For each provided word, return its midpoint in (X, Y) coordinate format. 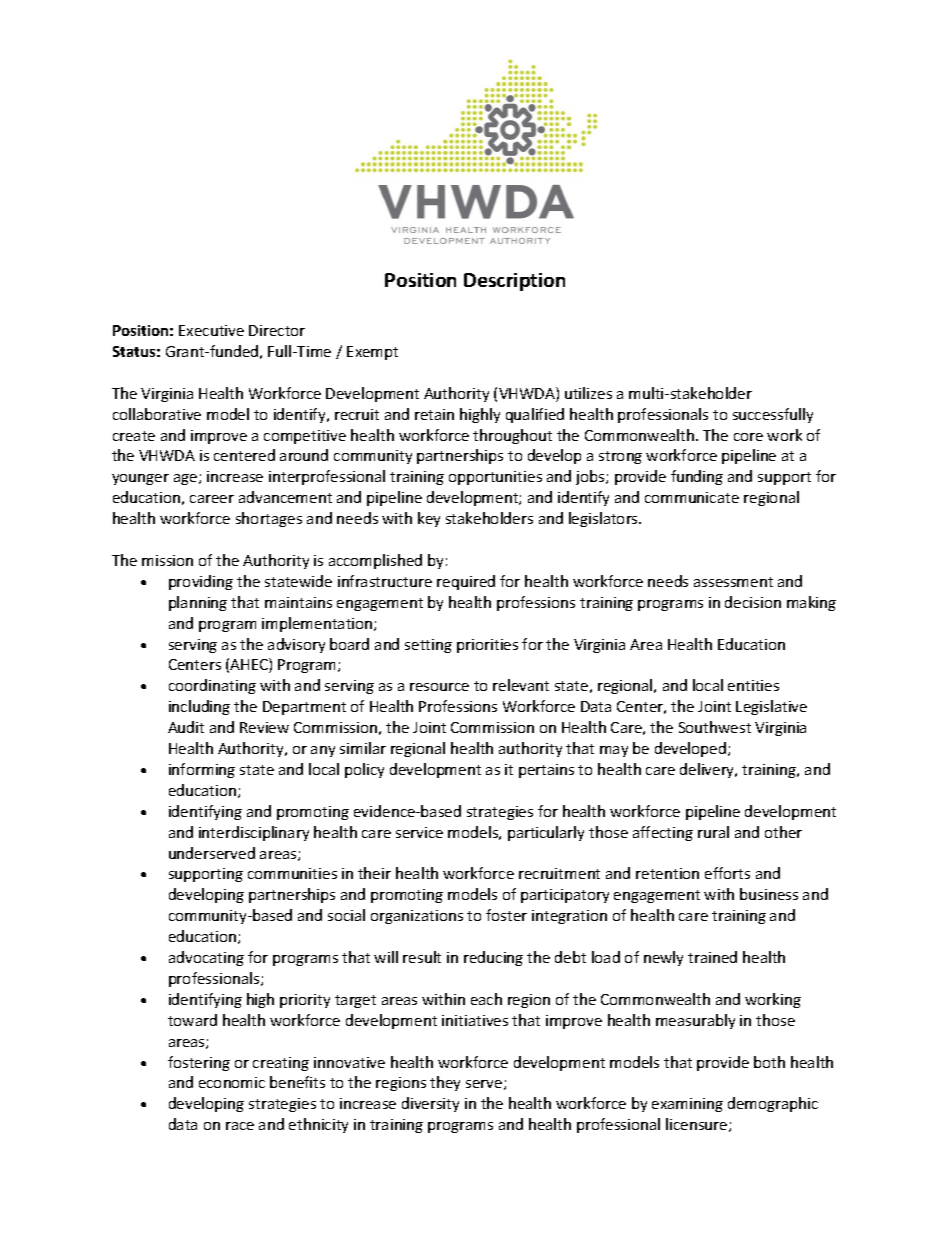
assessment (733, 582)
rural (713, 832)
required (466, 582)
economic (232, 1082)
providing (201, 582)
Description (514, 282)
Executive (211, 330)
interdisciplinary (254, 833)
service (419, 832)
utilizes (588, 393)
